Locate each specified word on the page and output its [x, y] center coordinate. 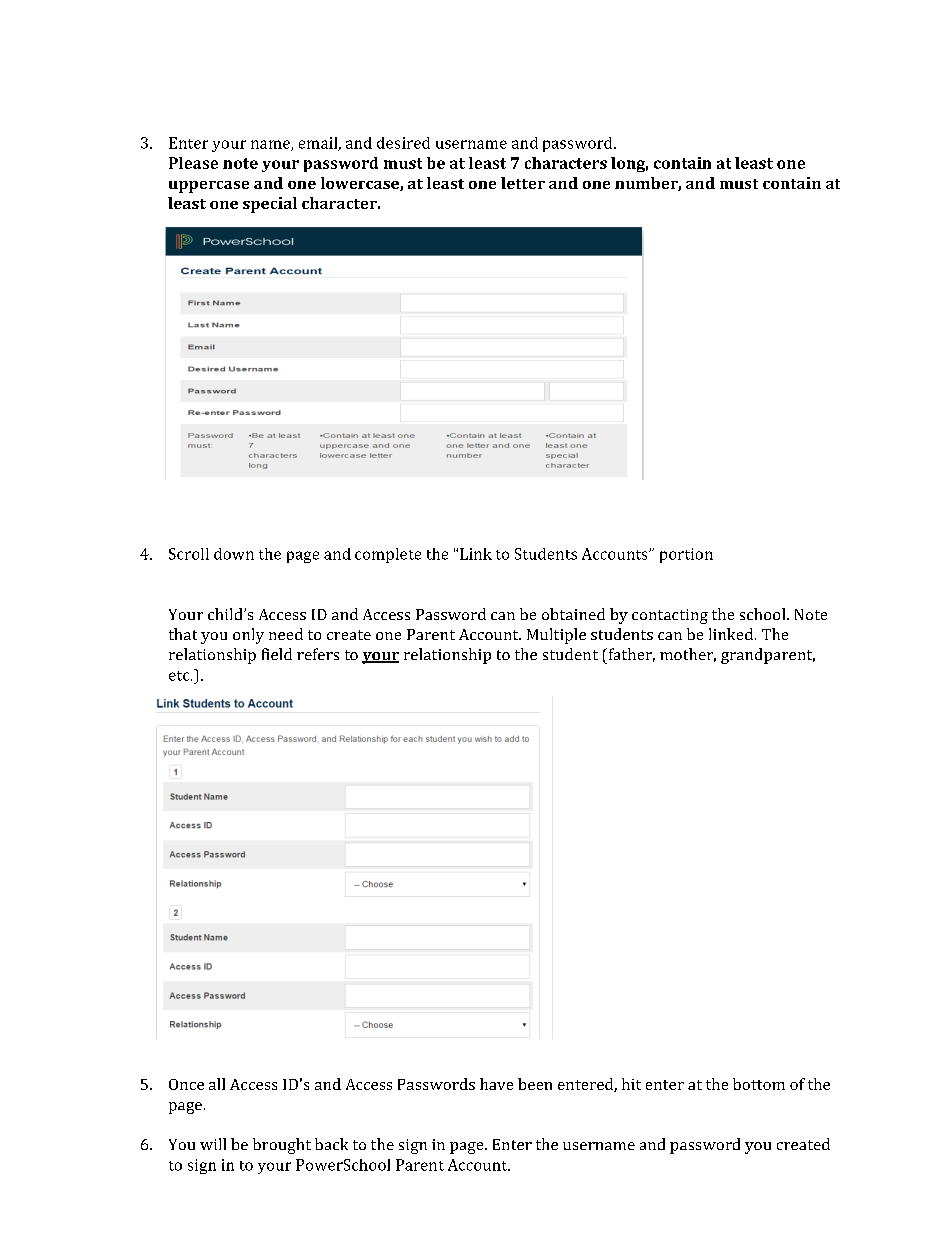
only [248, 636]
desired [403, 143]
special [270, 205]
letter [523, 183]
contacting [670, 616]
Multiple [556, 636]
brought [282, 1146]
